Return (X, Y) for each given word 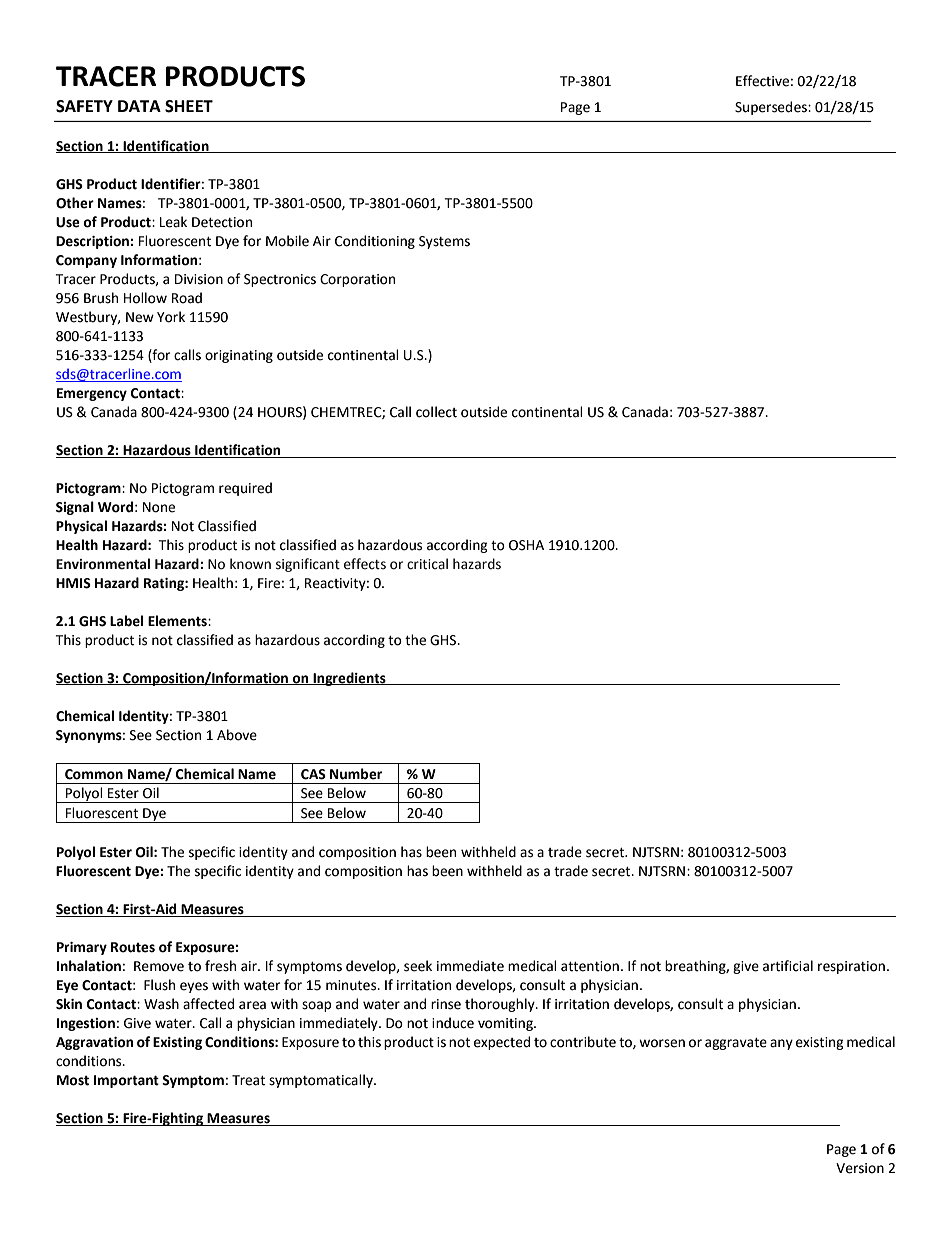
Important (126, 1081)
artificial (788, 966)
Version (860, 1168)
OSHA (526, 545)
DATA (139, 106)
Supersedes (772, 108)
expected (502, 1043)
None (159, 507)
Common (94, 774)
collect (436, 412)
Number (356, 774)
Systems (444, 242)
